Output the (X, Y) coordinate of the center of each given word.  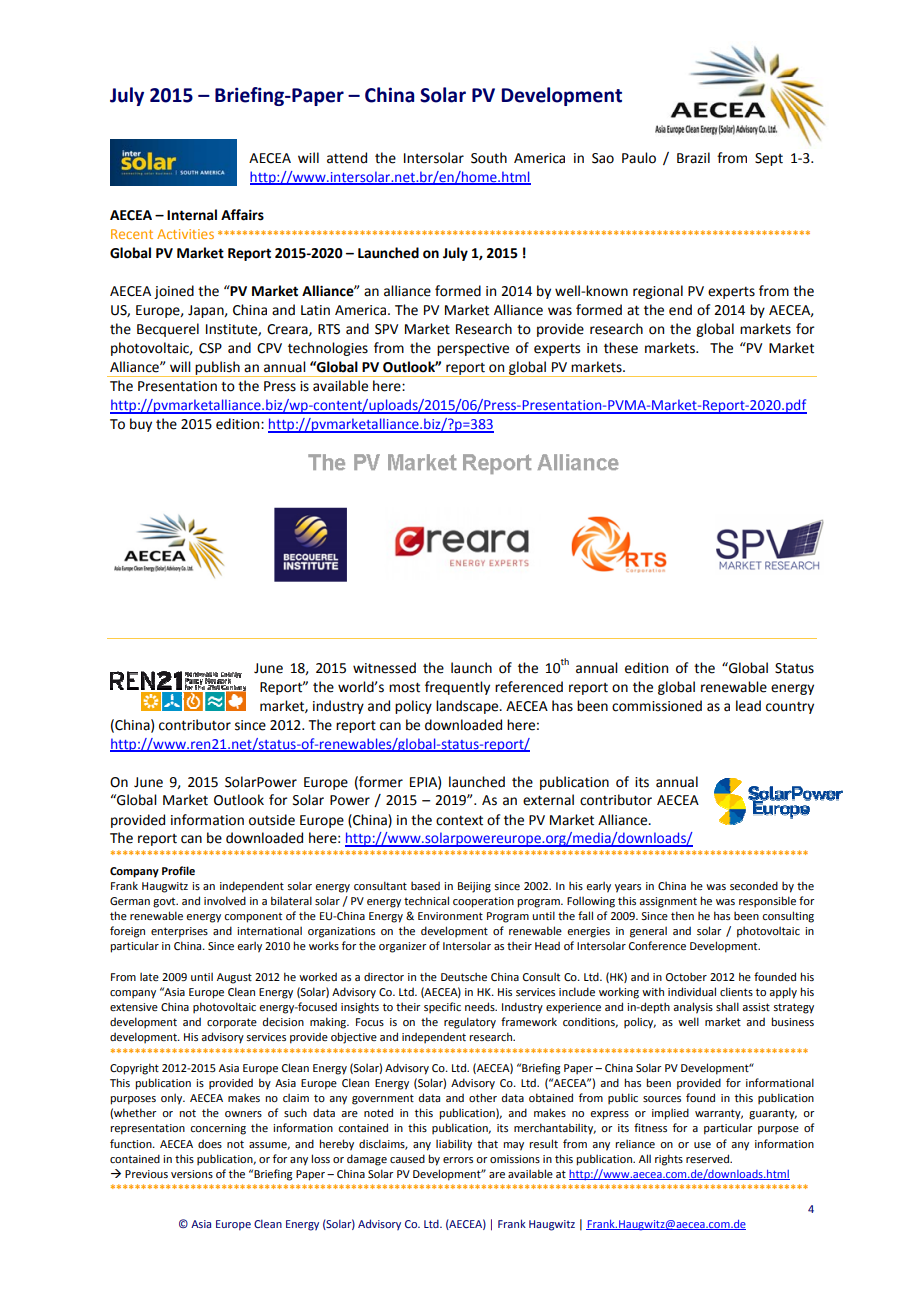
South (489, 158)
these (621, 348)
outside (272, 820)
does (210, 1143)
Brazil (693, 158)
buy (141, 425)
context (459, 820)
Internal (192, 215)
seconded (754, 885)
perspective (473, 349)
